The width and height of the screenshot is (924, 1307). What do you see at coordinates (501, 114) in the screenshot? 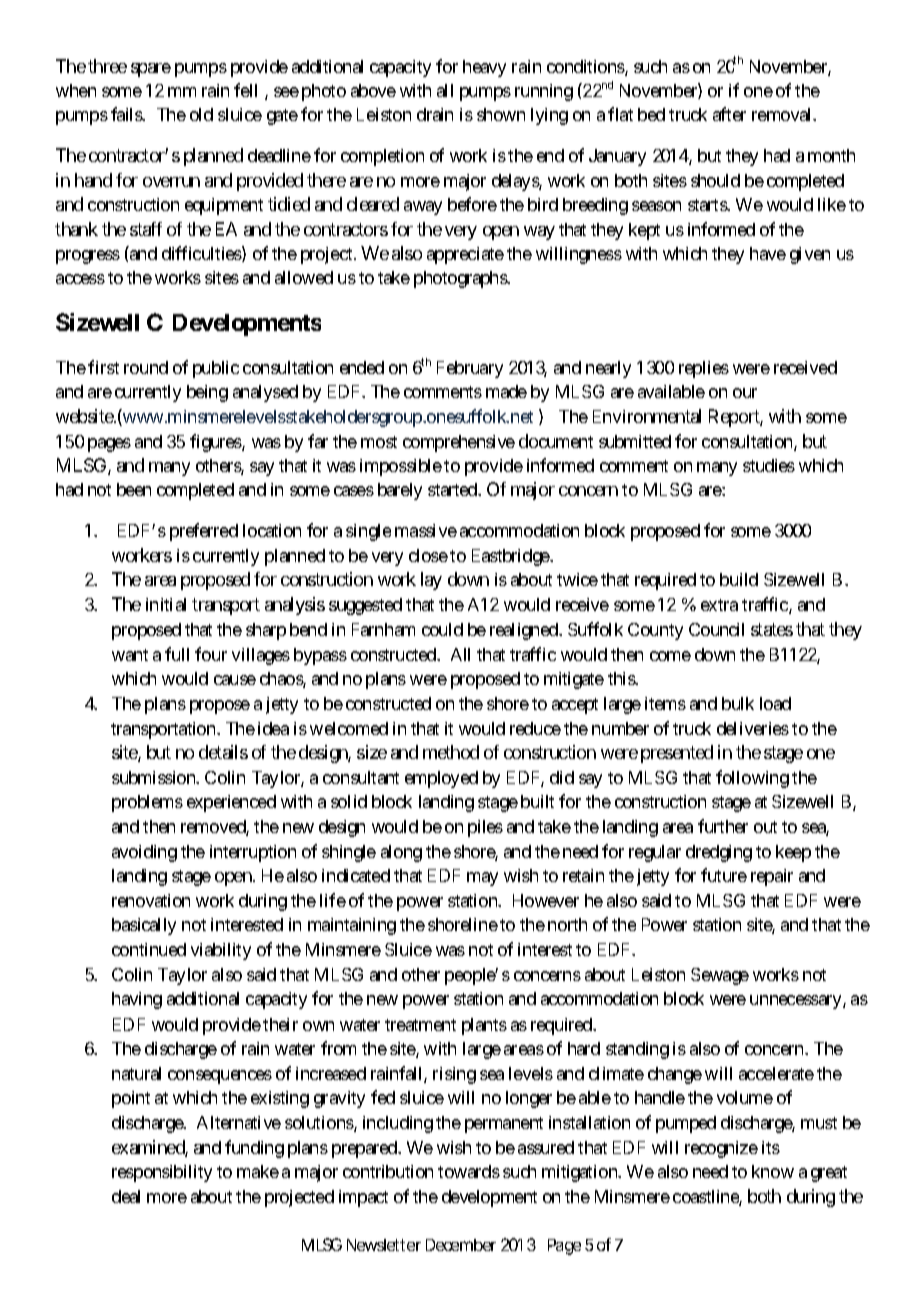
I see `shown` at bounding box center [501, 114].
